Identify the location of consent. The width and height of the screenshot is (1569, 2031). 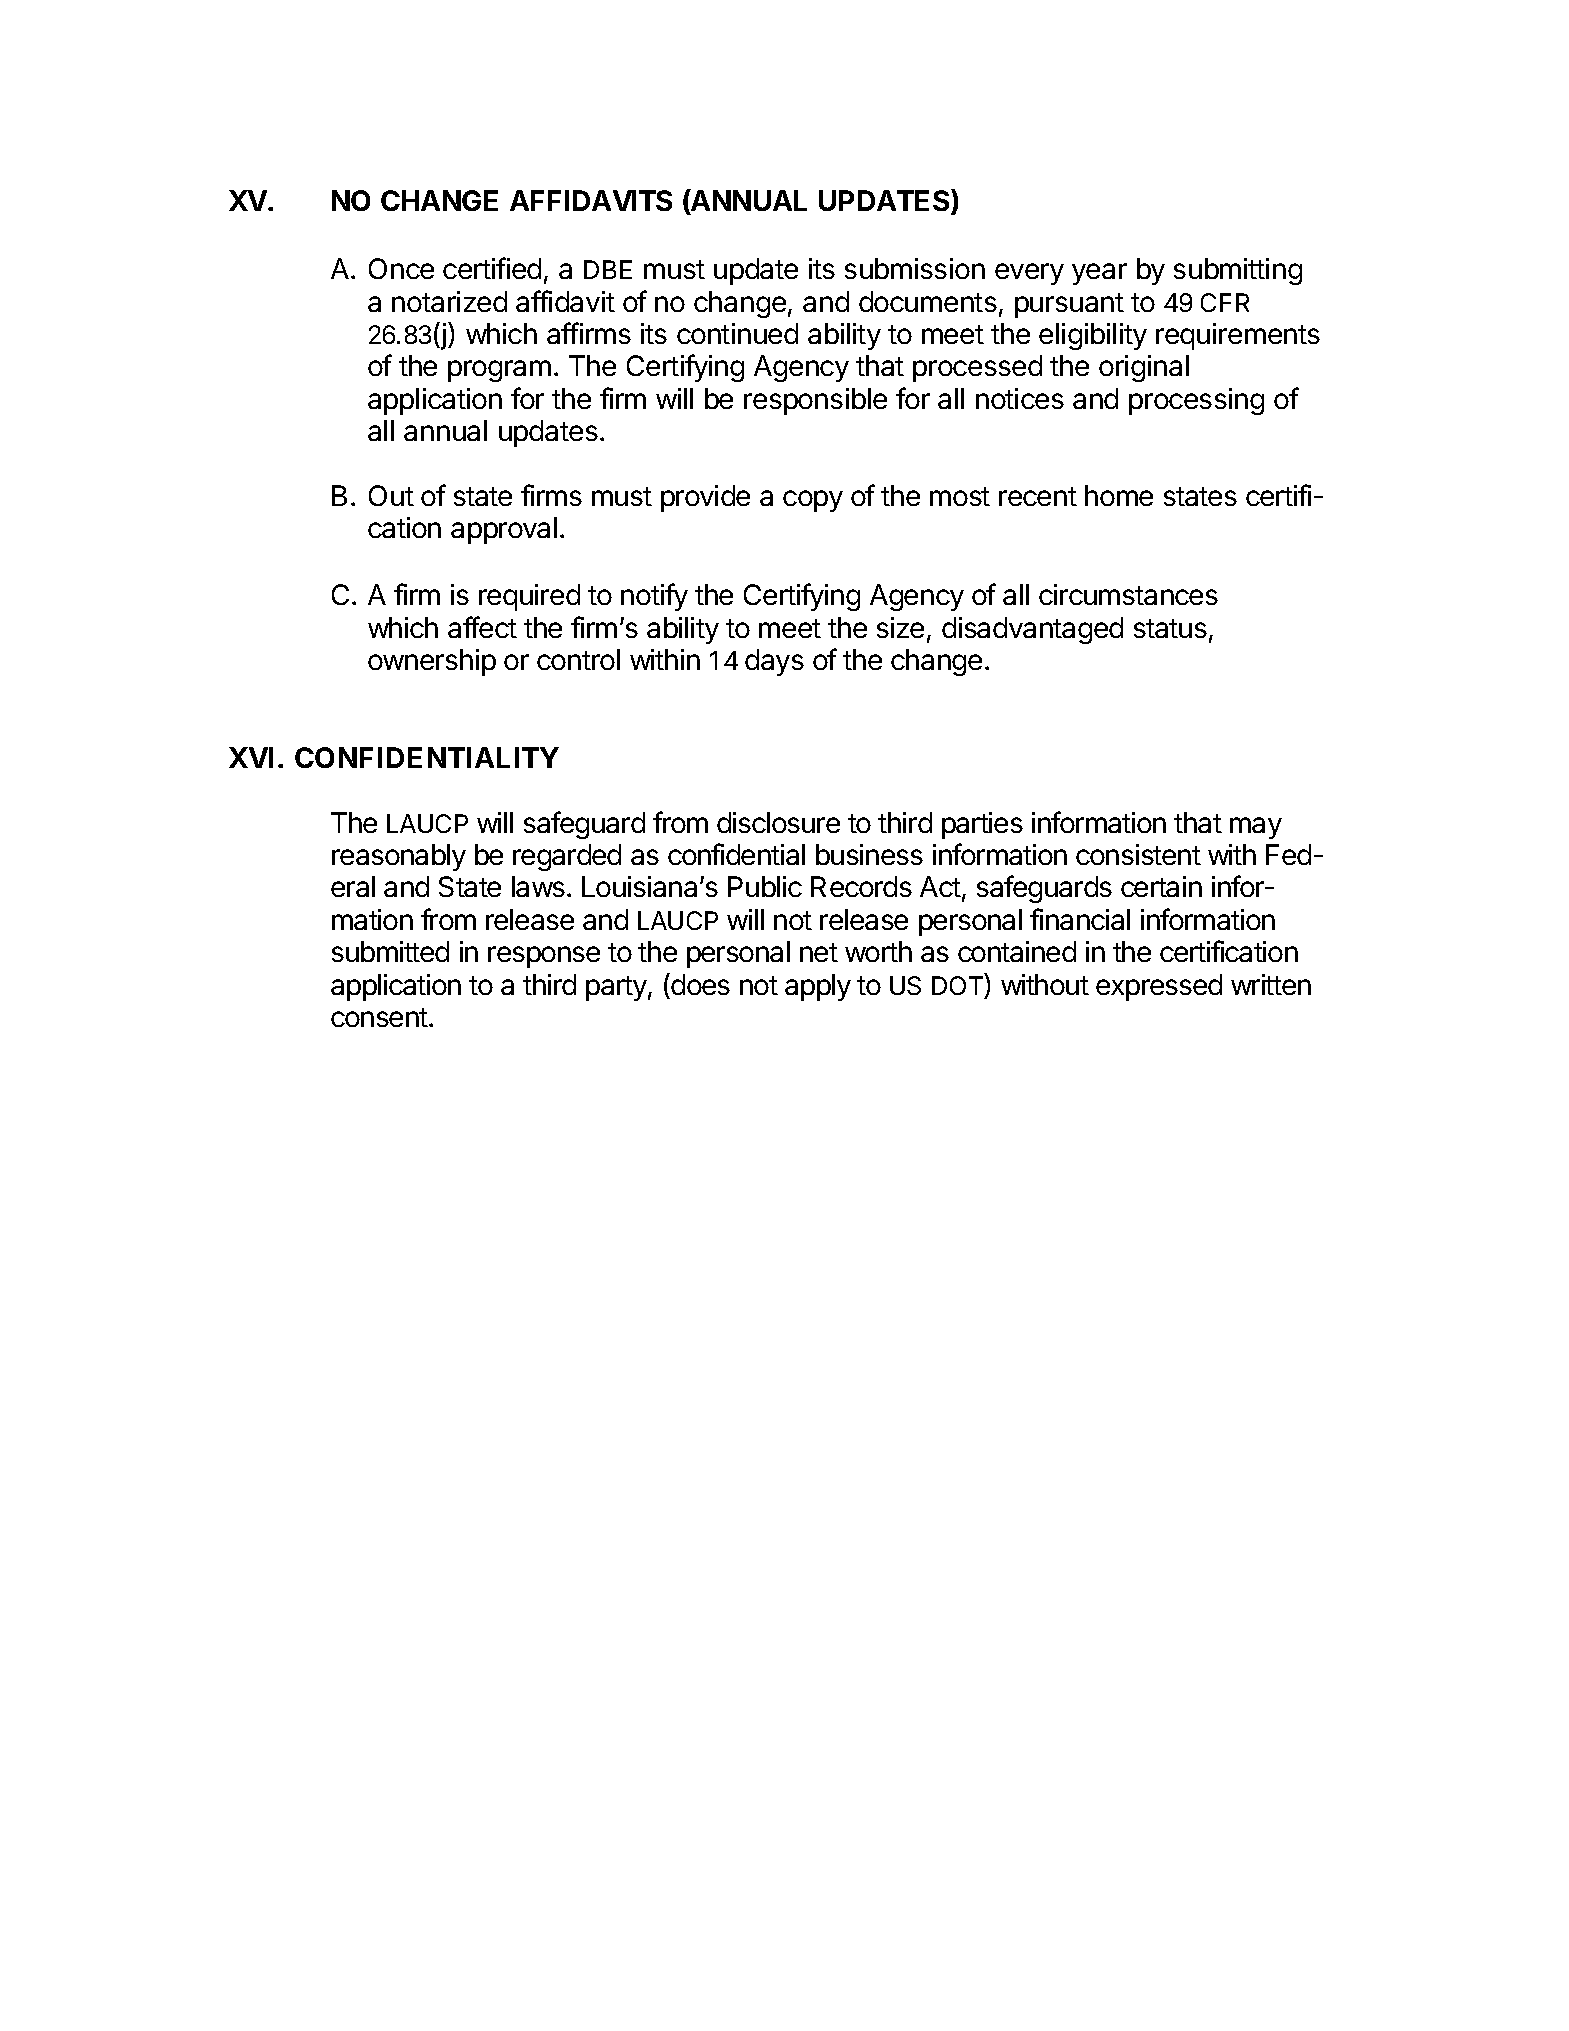
(379, 1017).
